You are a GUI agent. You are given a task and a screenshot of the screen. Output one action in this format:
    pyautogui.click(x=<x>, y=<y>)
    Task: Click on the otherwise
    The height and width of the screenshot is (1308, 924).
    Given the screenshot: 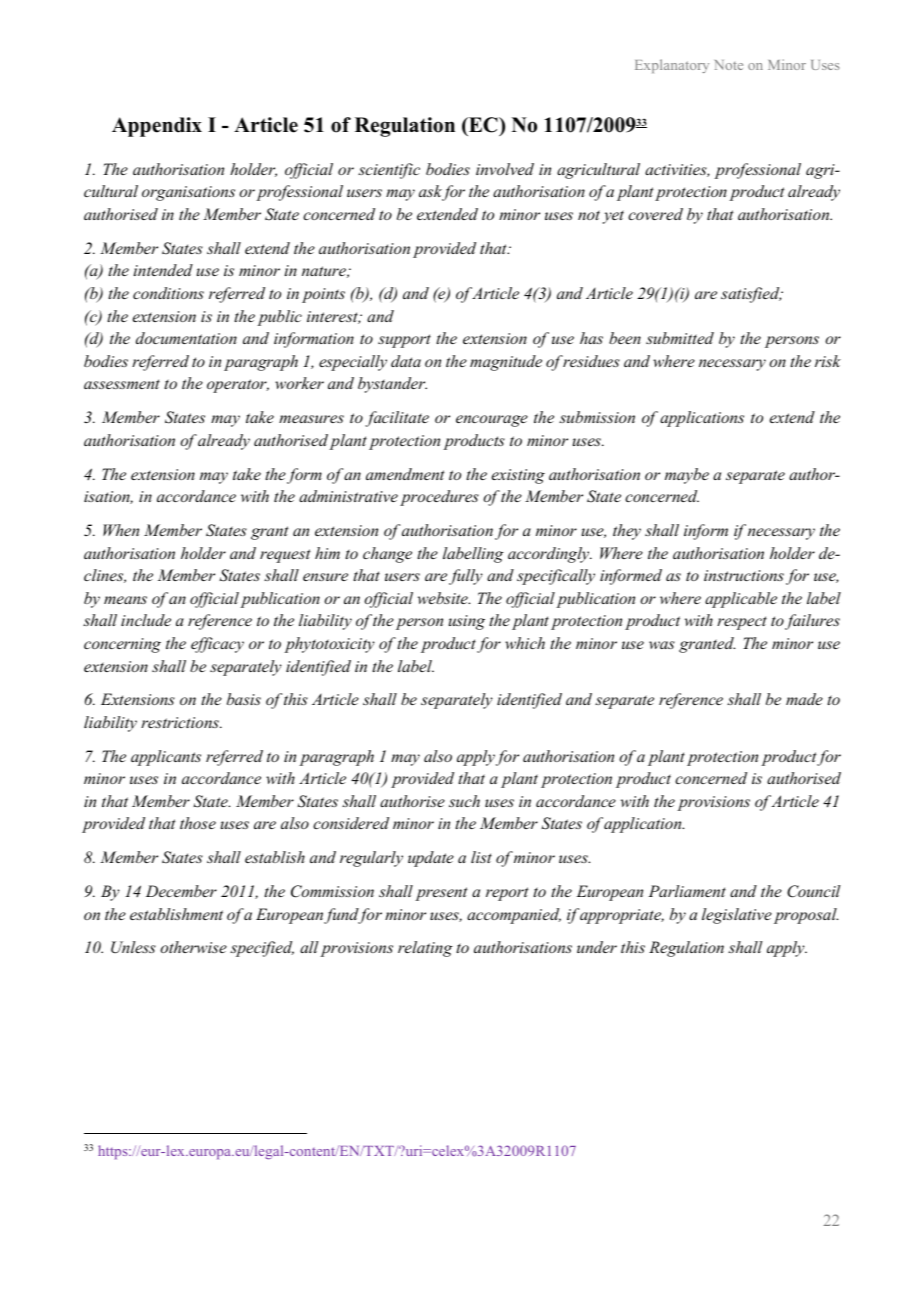 What is the action you would take?
    pyautogui.click(x=193, y=947)
